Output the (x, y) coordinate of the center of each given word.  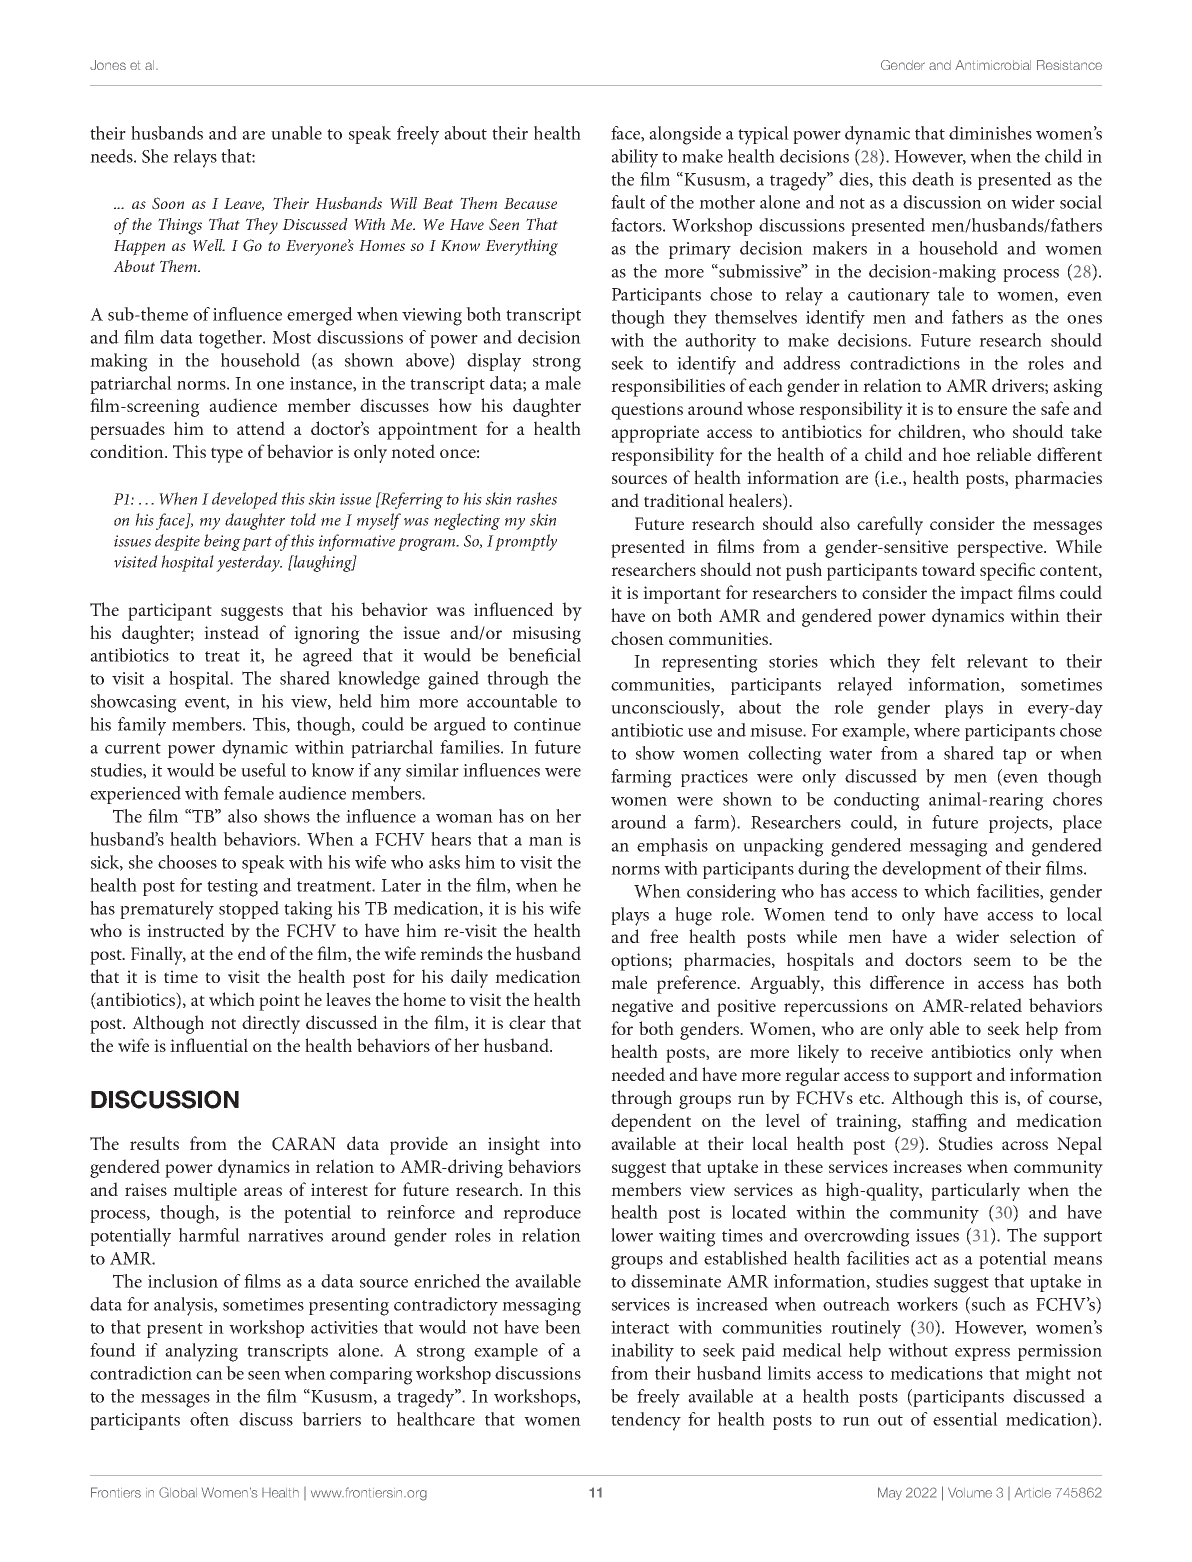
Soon (168, 203)
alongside (685, 135)
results (154, 1143)
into (565, 1143)
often (209, 1419)
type (227, 455)
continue (547, 724)
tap (1014, 756)
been (563, 1327)
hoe (956, 454)
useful (263, 770)
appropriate (655, 434)
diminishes (990, 133)
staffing (939, 1122)
